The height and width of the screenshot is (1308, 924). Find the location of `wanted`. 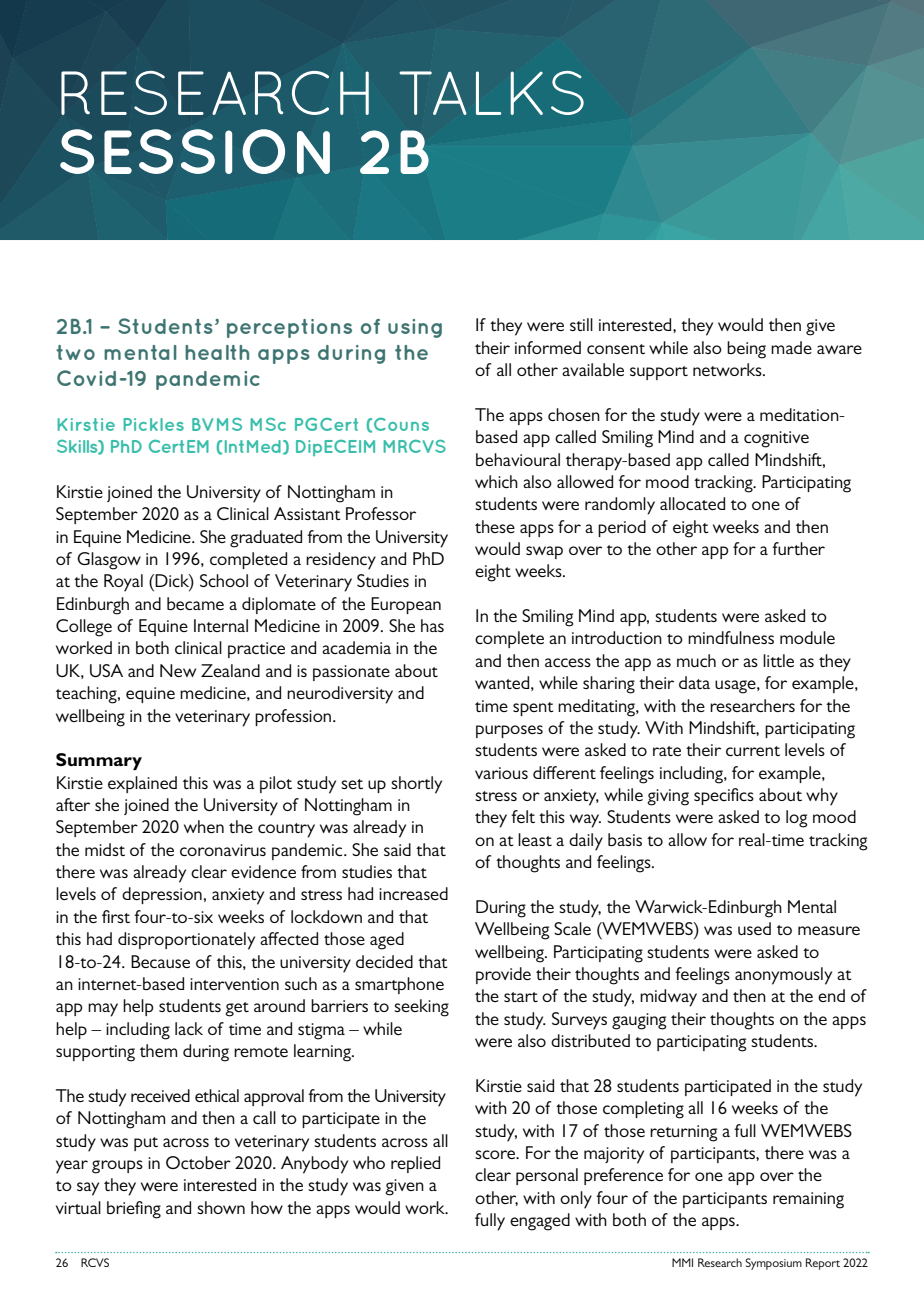

wanted is located at coordinates (502, 682).
